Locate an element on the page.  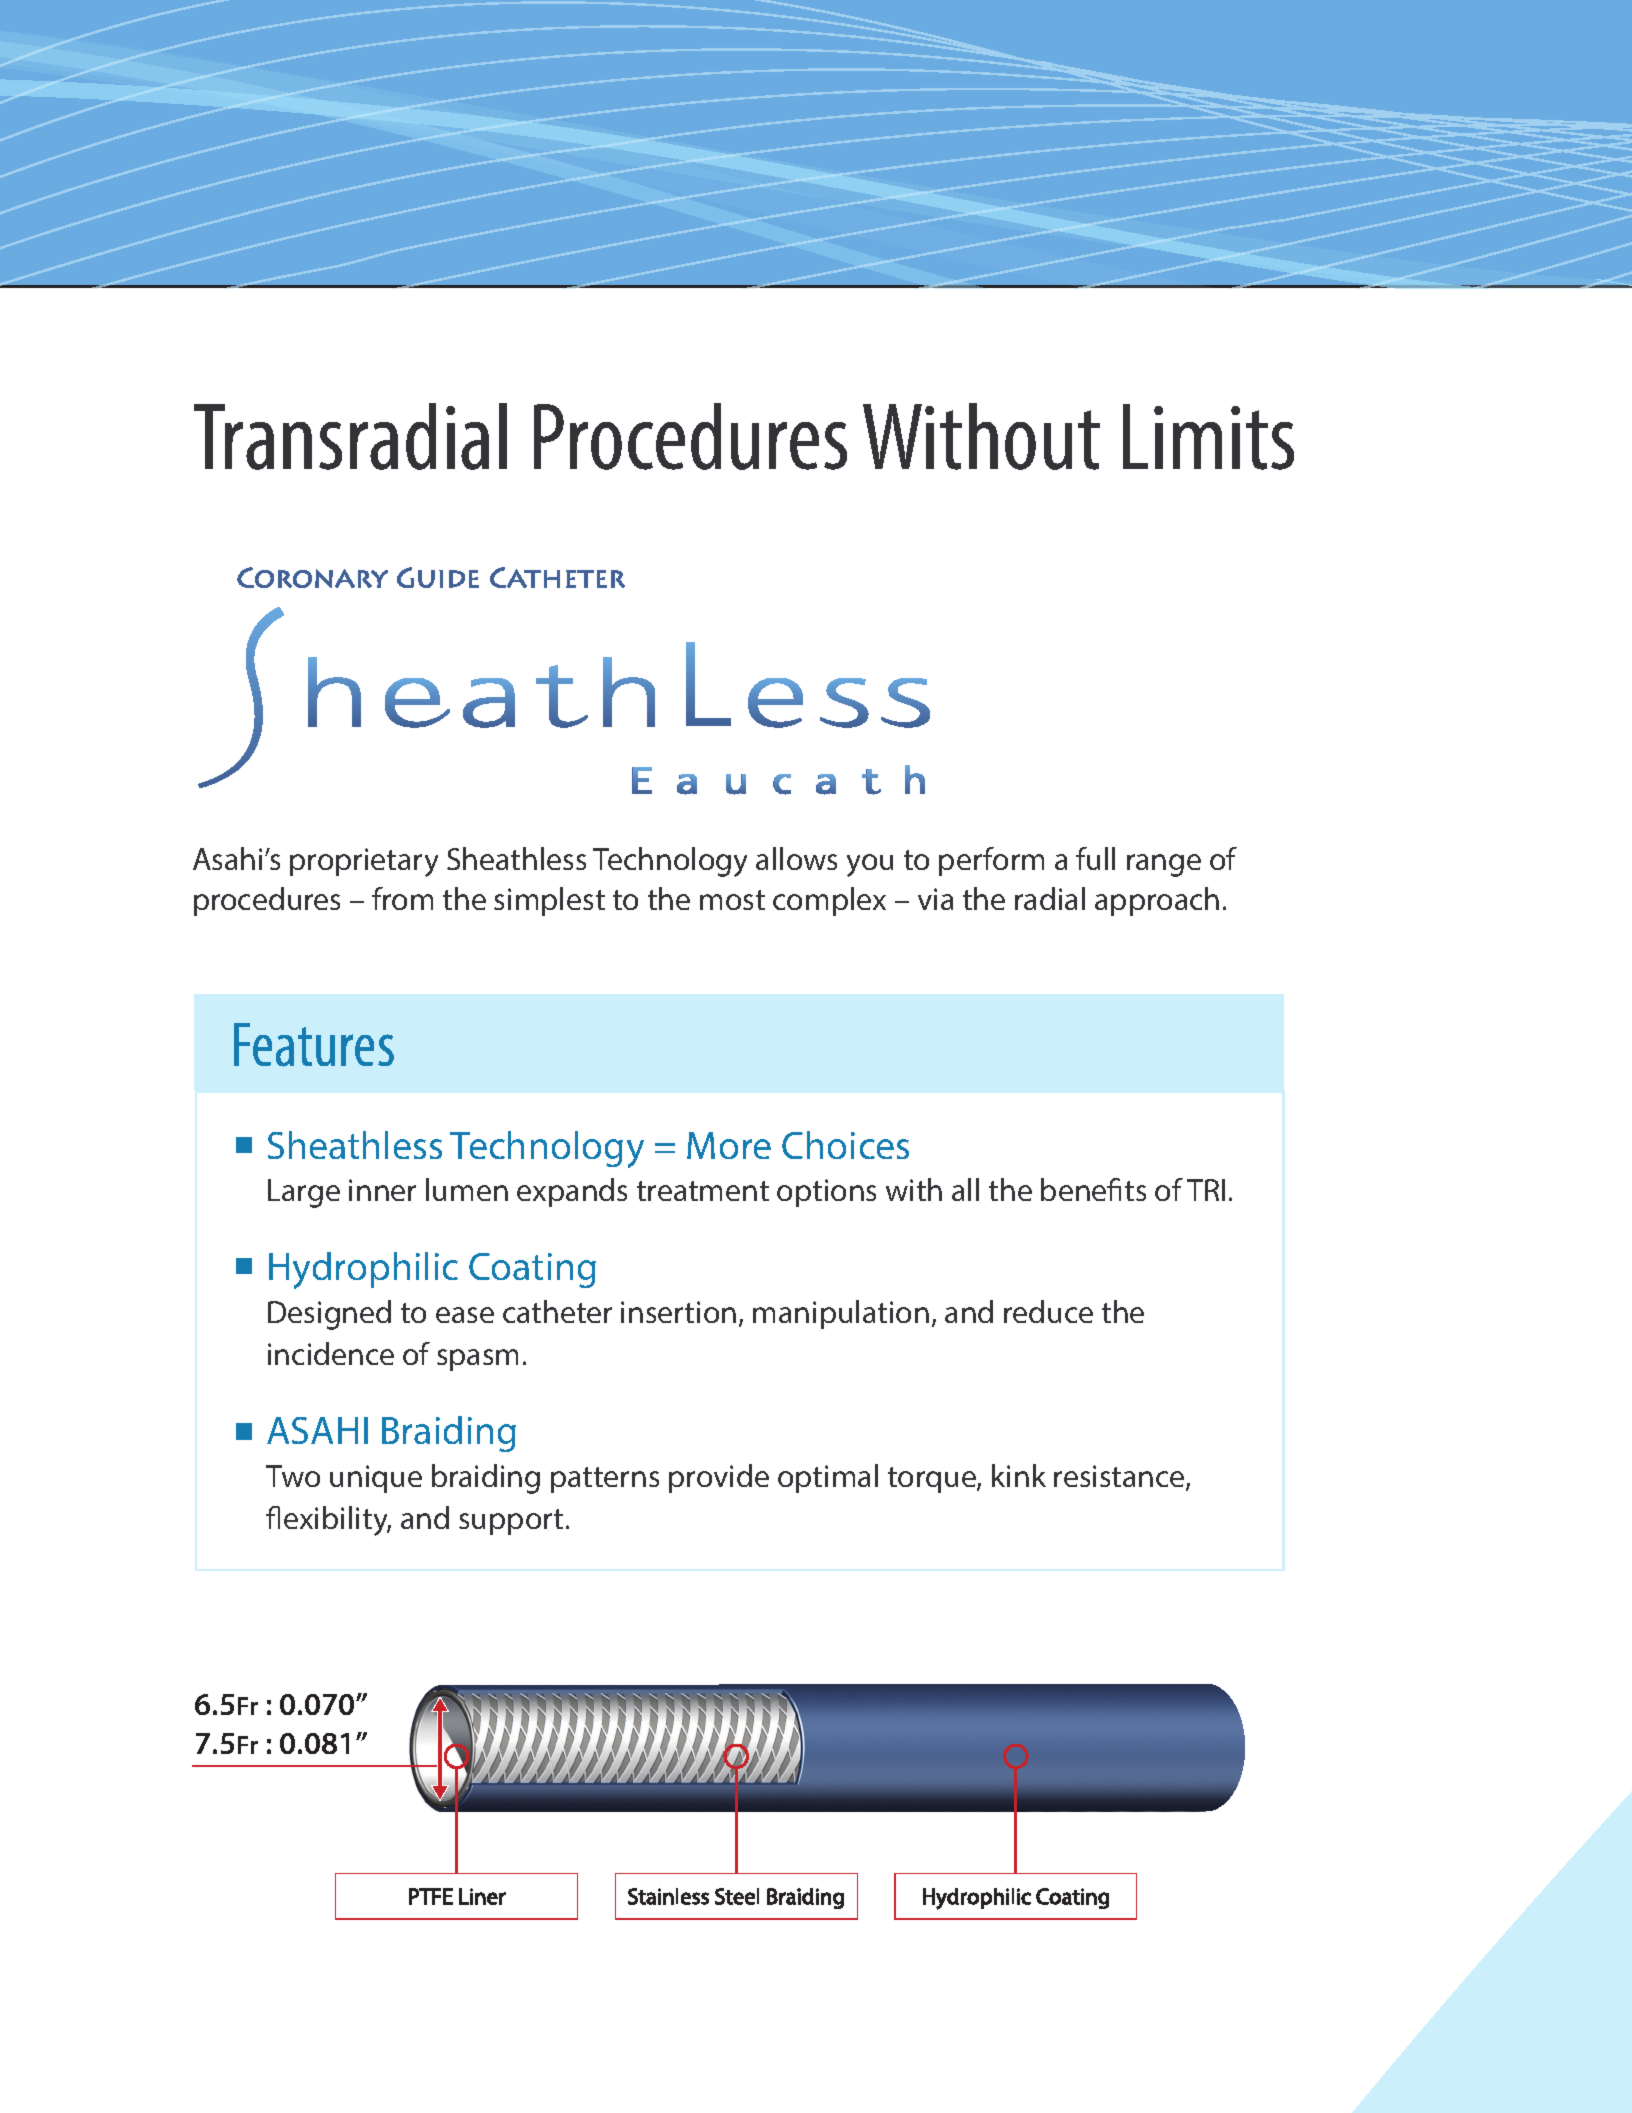
proprietary is located at coordinates (364, 862).
